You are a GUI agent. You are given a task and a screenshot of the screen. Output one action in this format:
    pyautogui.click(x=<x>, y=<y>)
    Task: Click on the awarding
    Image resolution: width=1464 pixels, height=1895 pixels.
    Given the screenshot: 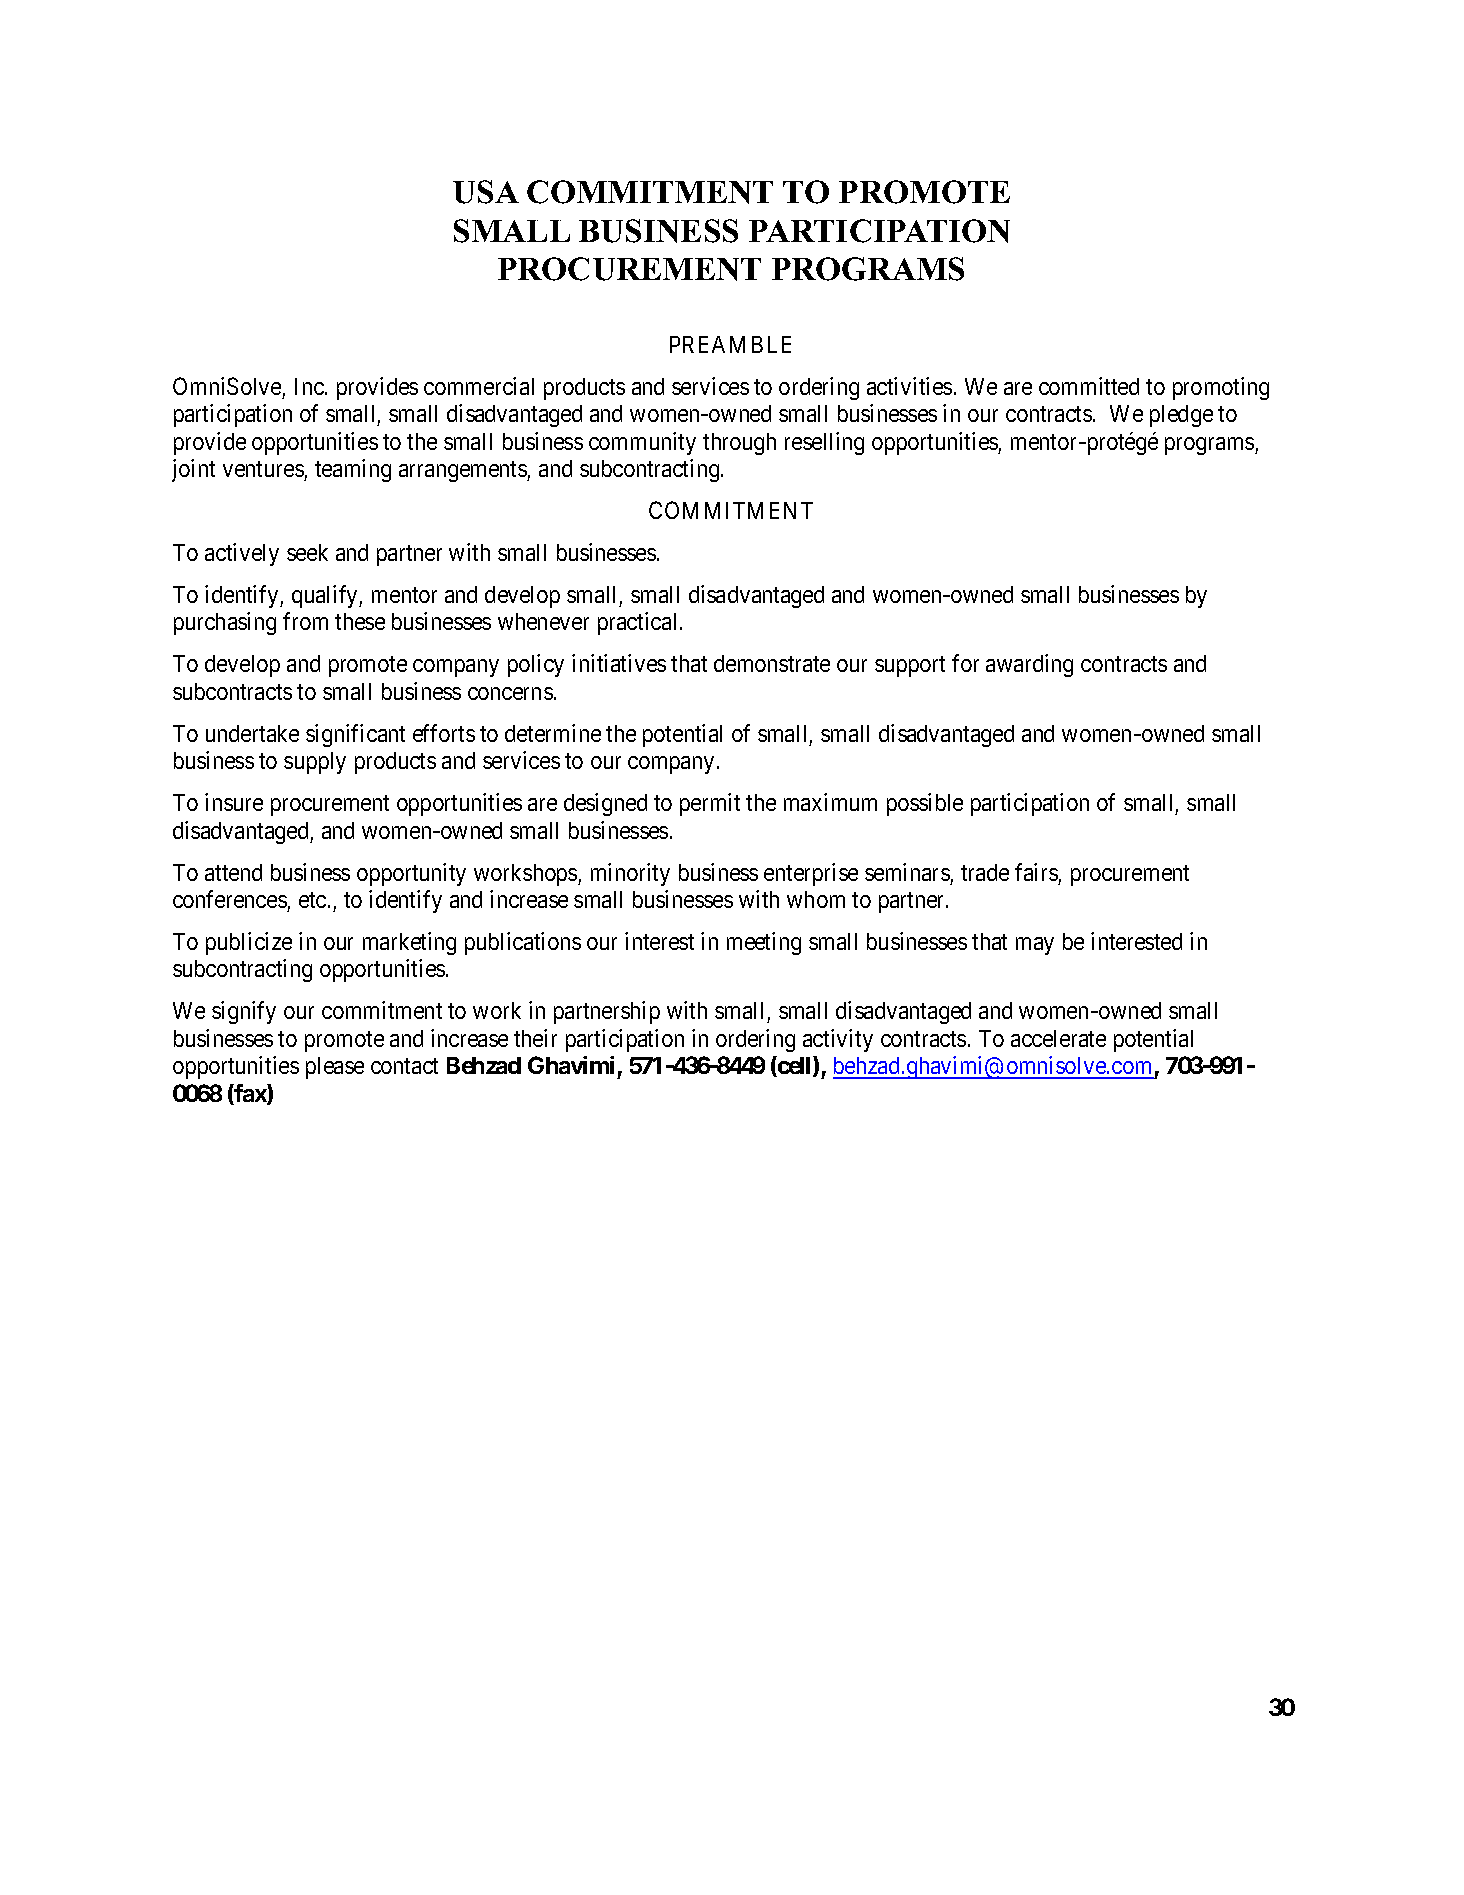 What is the action you would take?
    pyautogui.click(x=1029, y=665)
